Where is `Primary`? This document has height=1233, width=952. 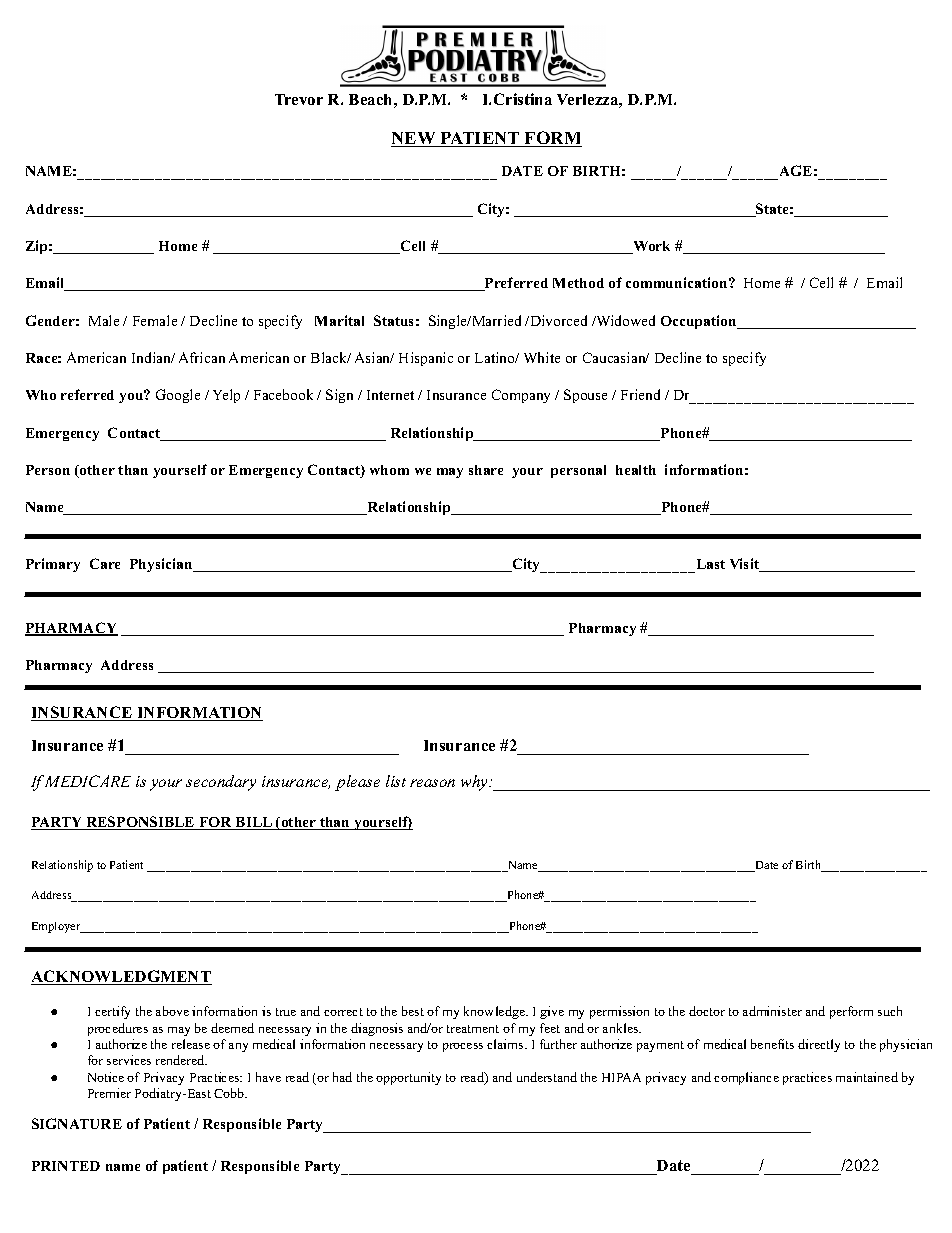
Primary is located at coordinates (53, 565).
